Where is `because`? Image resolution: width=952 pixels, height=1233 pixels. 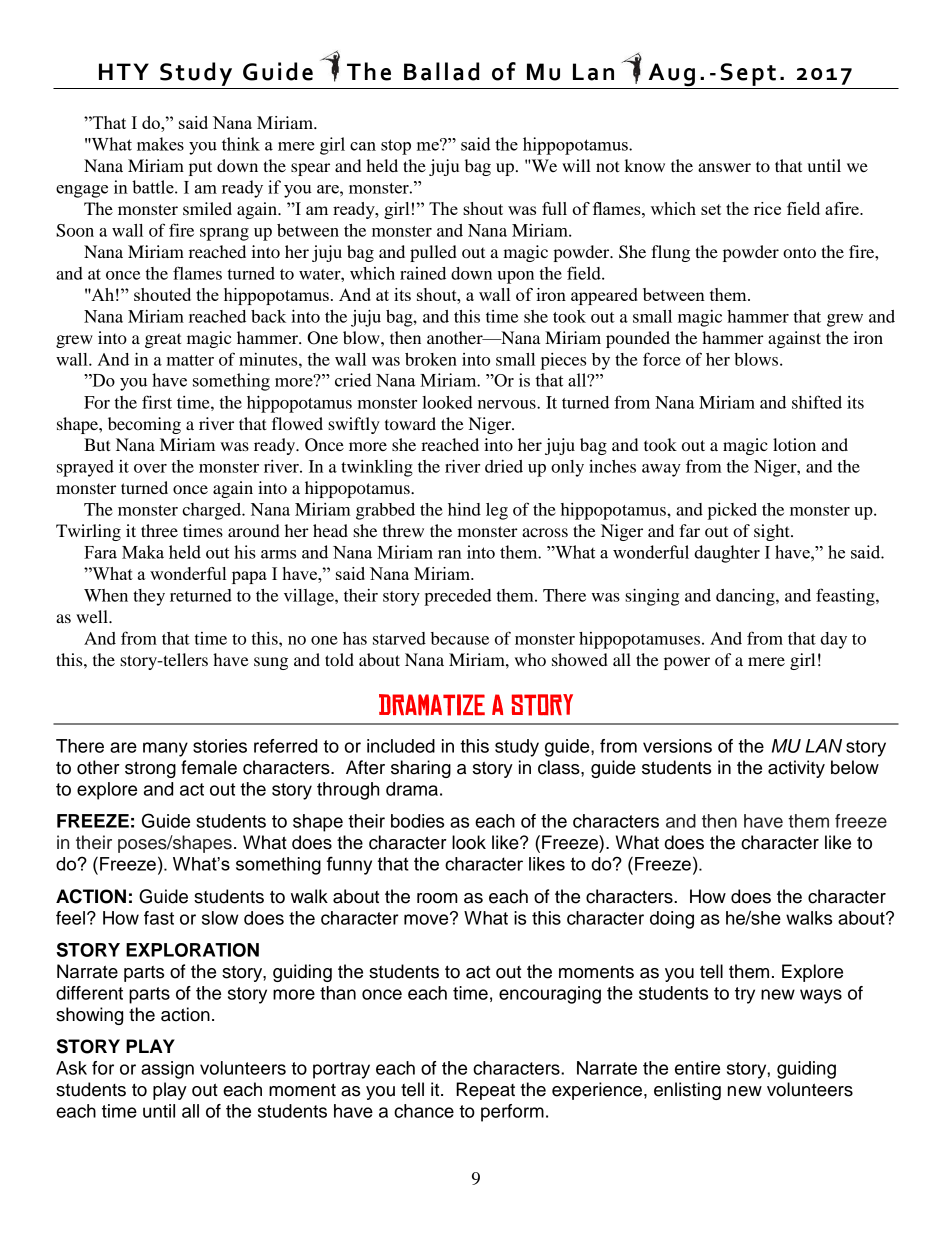
because is located at coordinates (460, 638).
